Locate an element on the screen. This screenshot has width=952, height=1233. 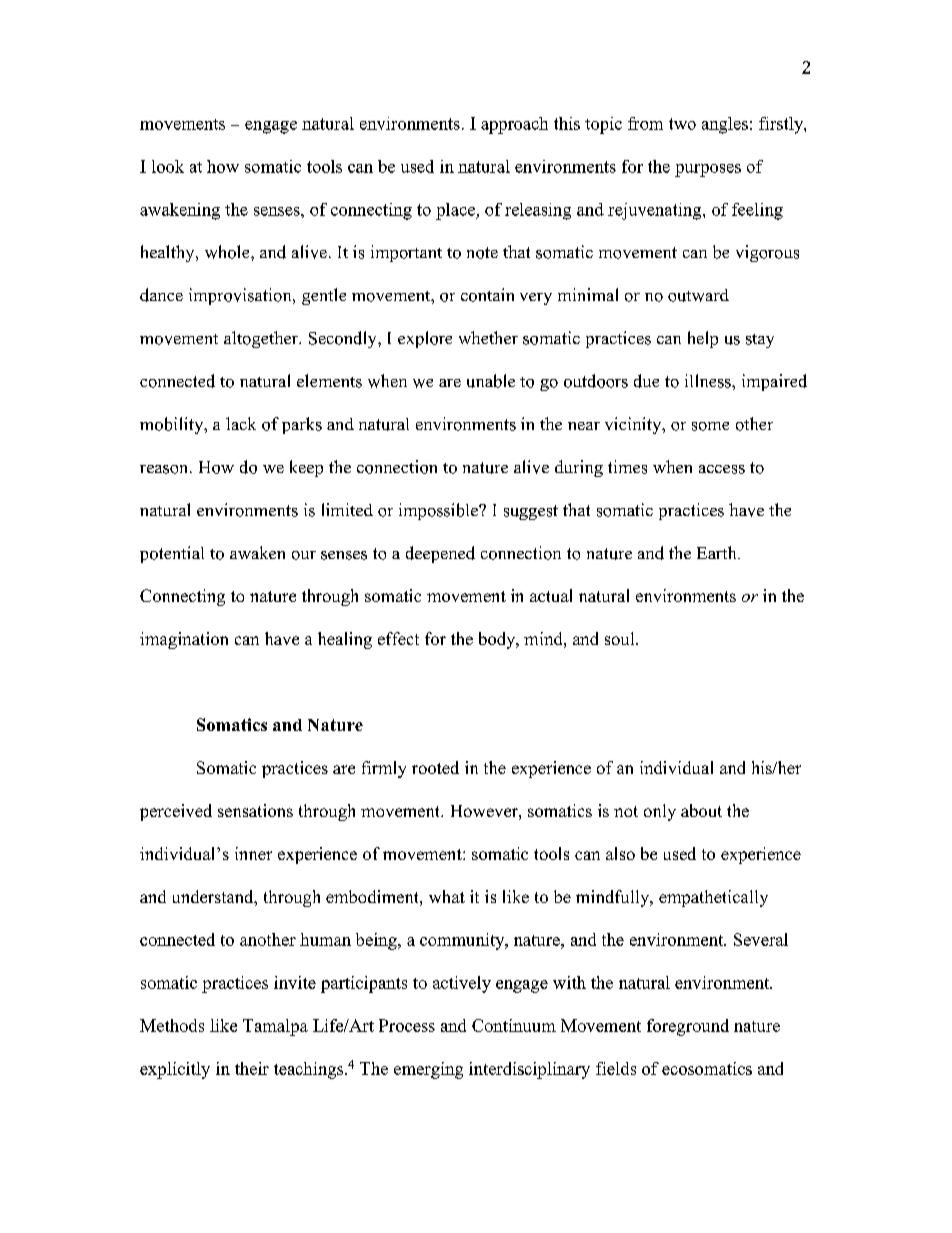
body is located at coordinates (498, 640).
